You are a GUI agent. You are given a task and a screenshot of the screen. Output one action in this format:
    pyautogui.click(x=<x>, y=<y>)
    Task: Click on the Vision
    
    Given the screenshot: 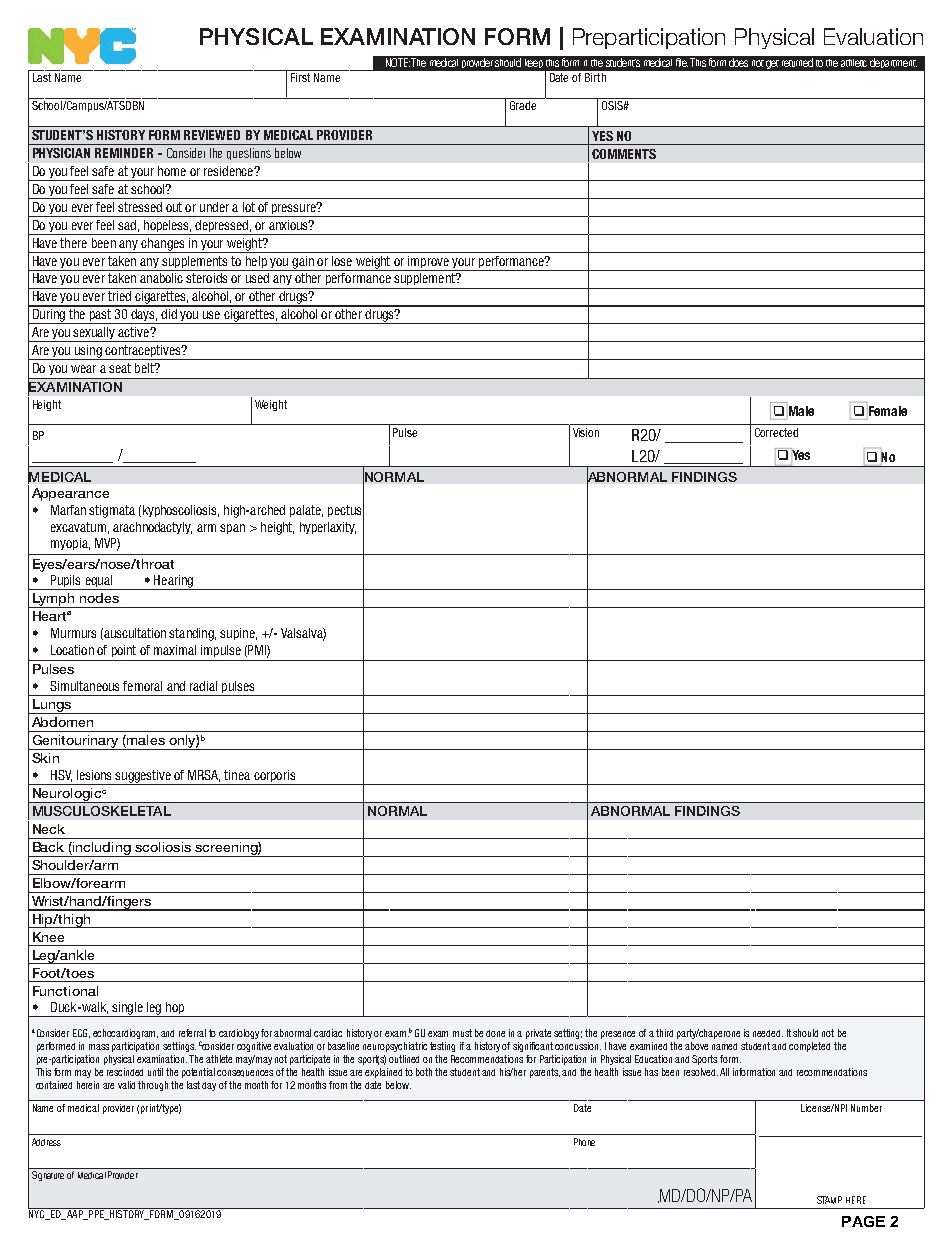 What is the action you would take?
    pyautogui.click(x=586, y=432)
